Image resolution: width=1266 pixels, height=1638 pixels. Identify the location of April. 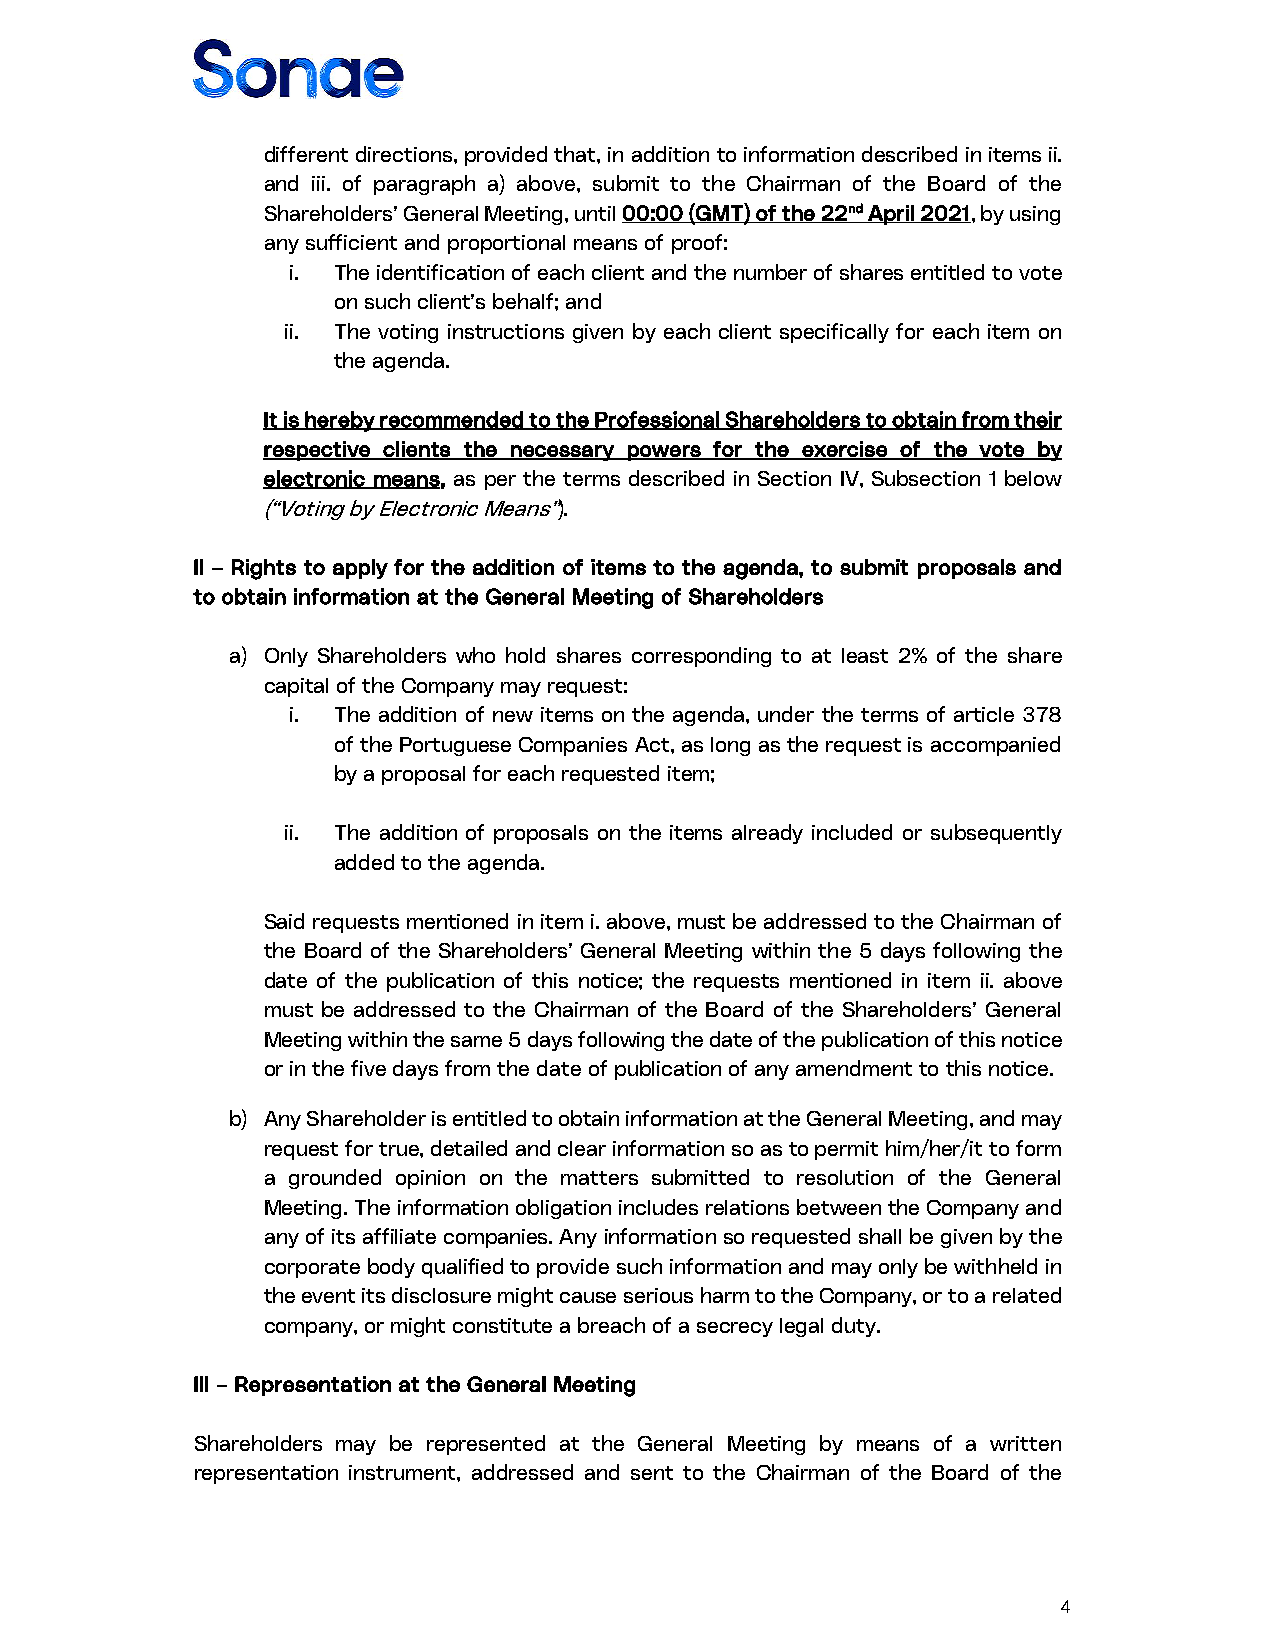
(891, 215).
